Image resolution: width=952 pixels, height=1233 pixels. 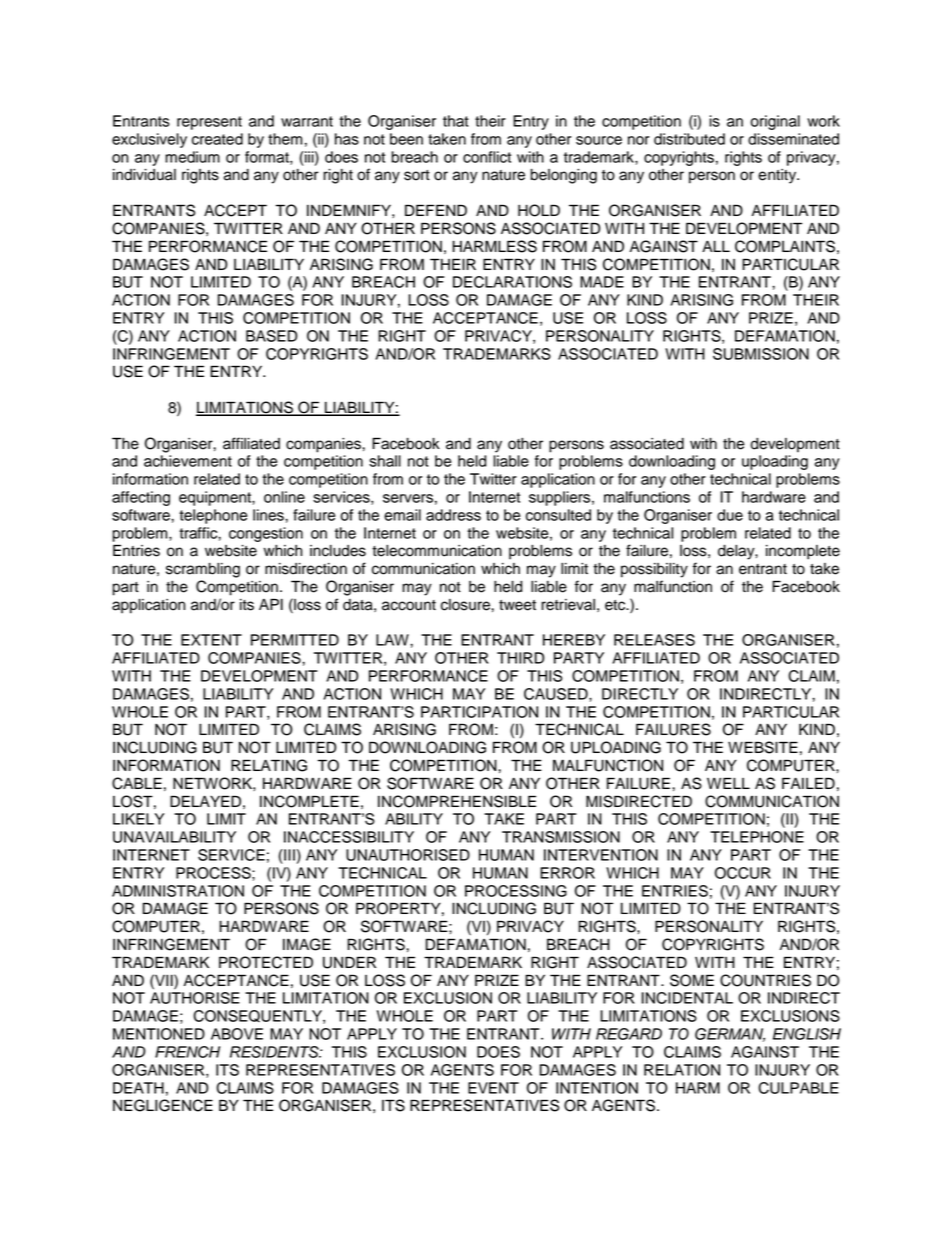 I want to click on BASED, so click(x=271, y=336).
